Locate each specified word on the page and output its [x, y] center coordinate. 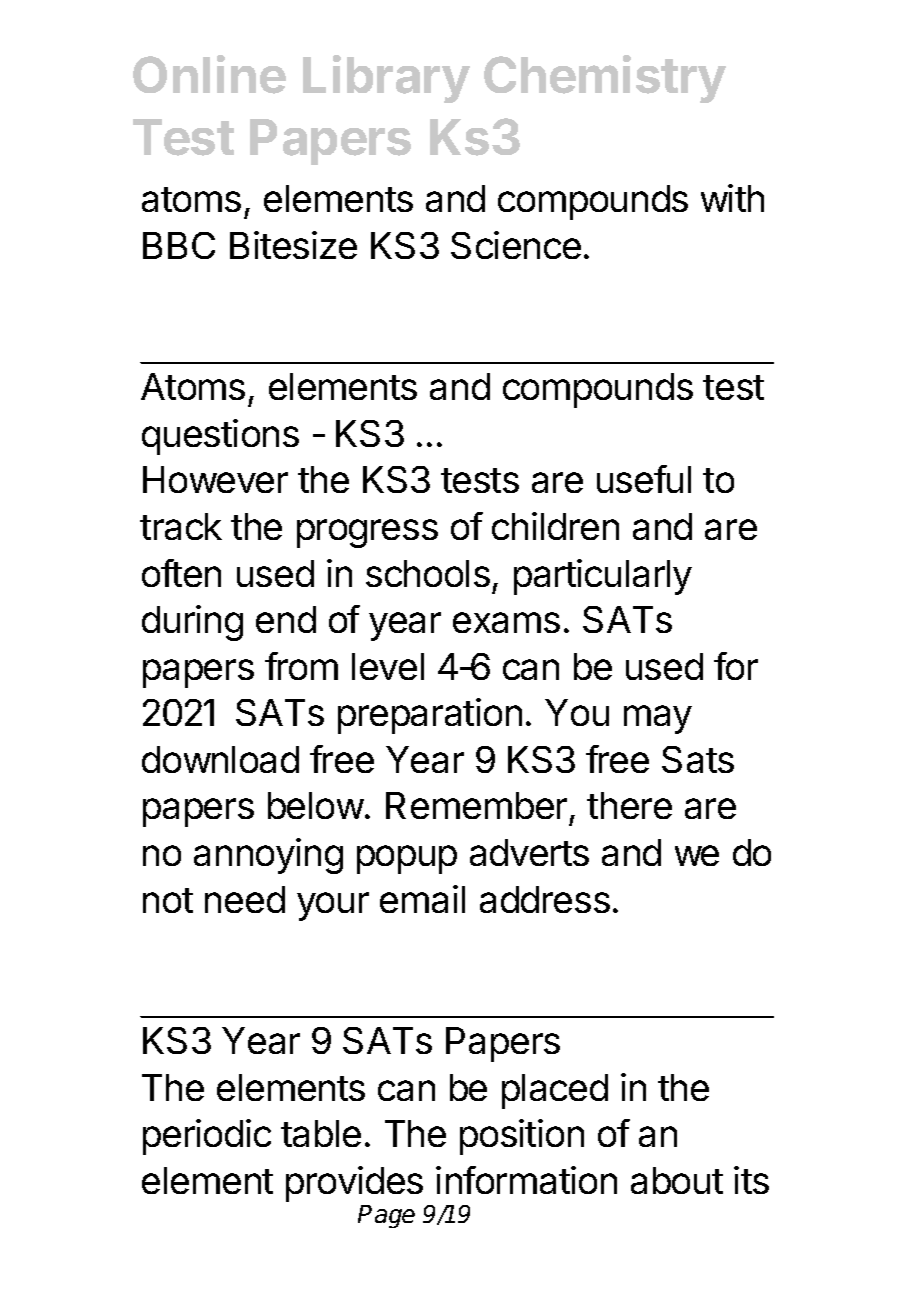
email [422, 899]
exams [506, 622]
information [526, 1180]
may [658, 719]
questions [220, 437]
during [192, 623]
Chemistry [605, 79]
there [629, 805]
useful [644, 479]
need [245, 899]
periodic [207, 1137]
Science [516, 245]
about [677, 1180]
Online [209, 74]
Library [386, 79]
